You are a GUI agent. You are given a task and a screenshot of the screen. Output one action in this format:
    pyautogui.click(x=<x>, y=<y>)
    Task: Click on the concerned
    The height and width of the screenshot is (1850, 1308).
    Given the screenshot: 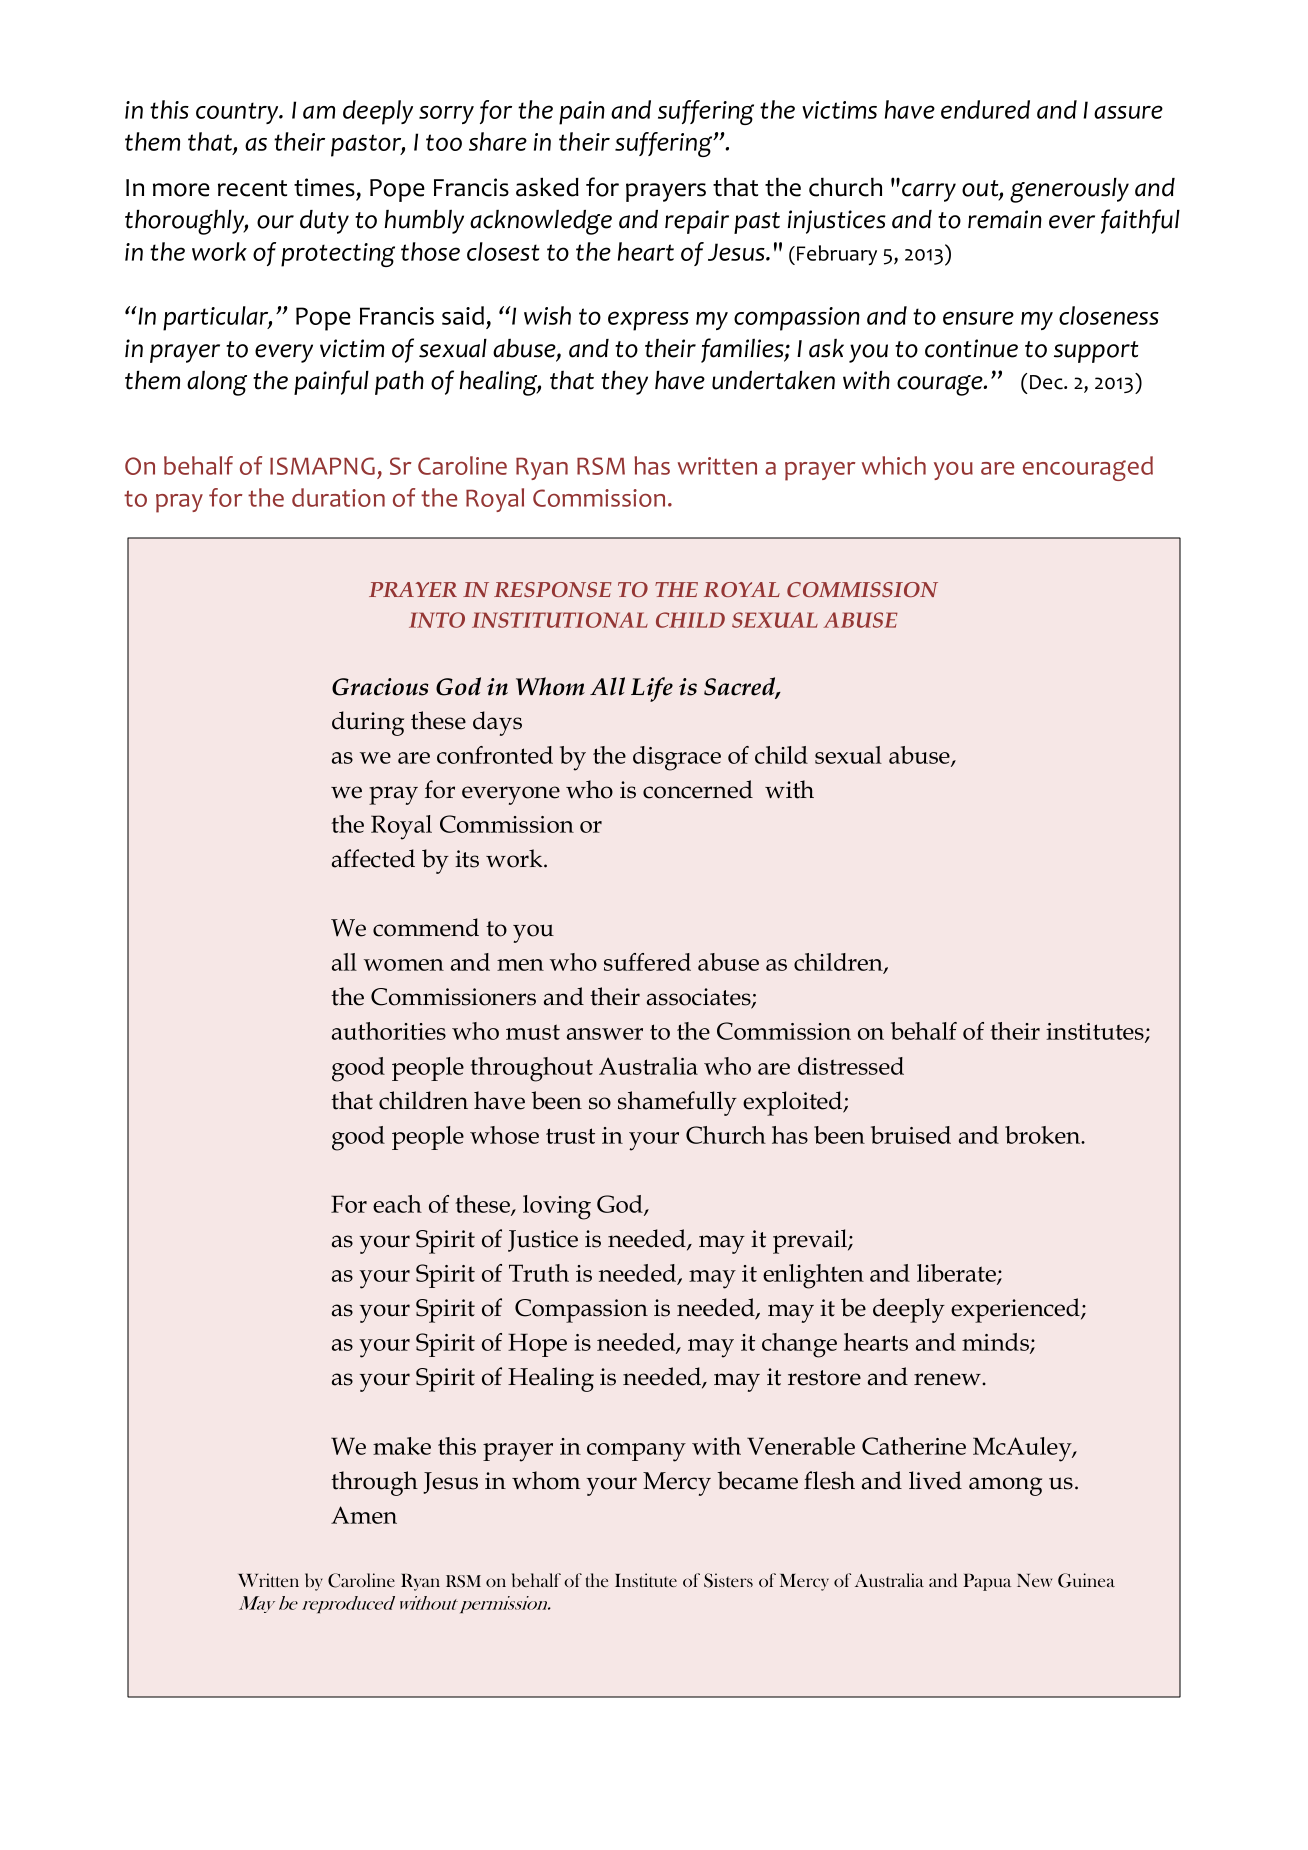 What is the action you would take?
    pyautogui.click(x=698, y=789)
